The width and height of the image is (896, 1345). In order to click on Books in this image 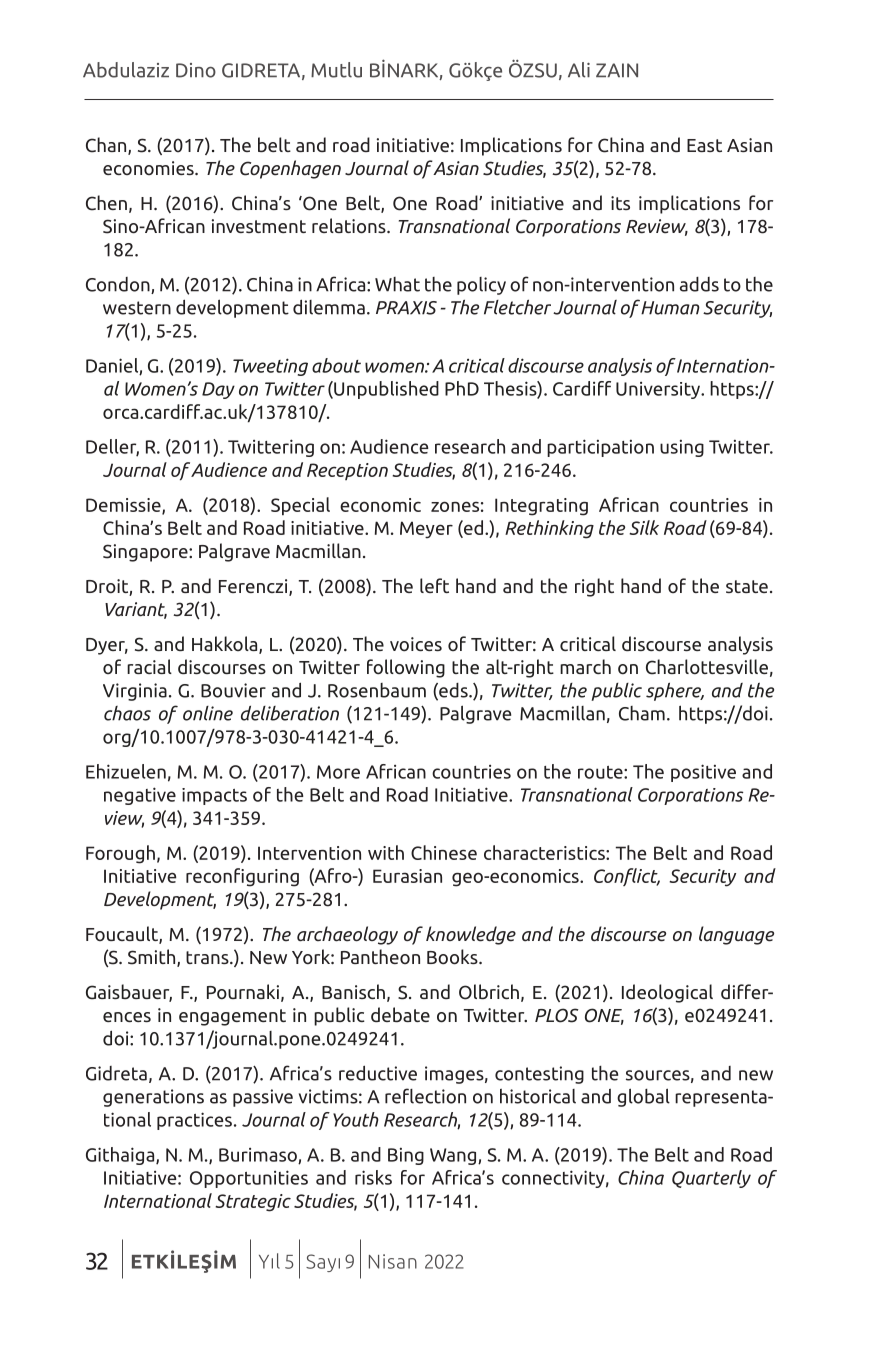, I will do `click(453, 957)`.
